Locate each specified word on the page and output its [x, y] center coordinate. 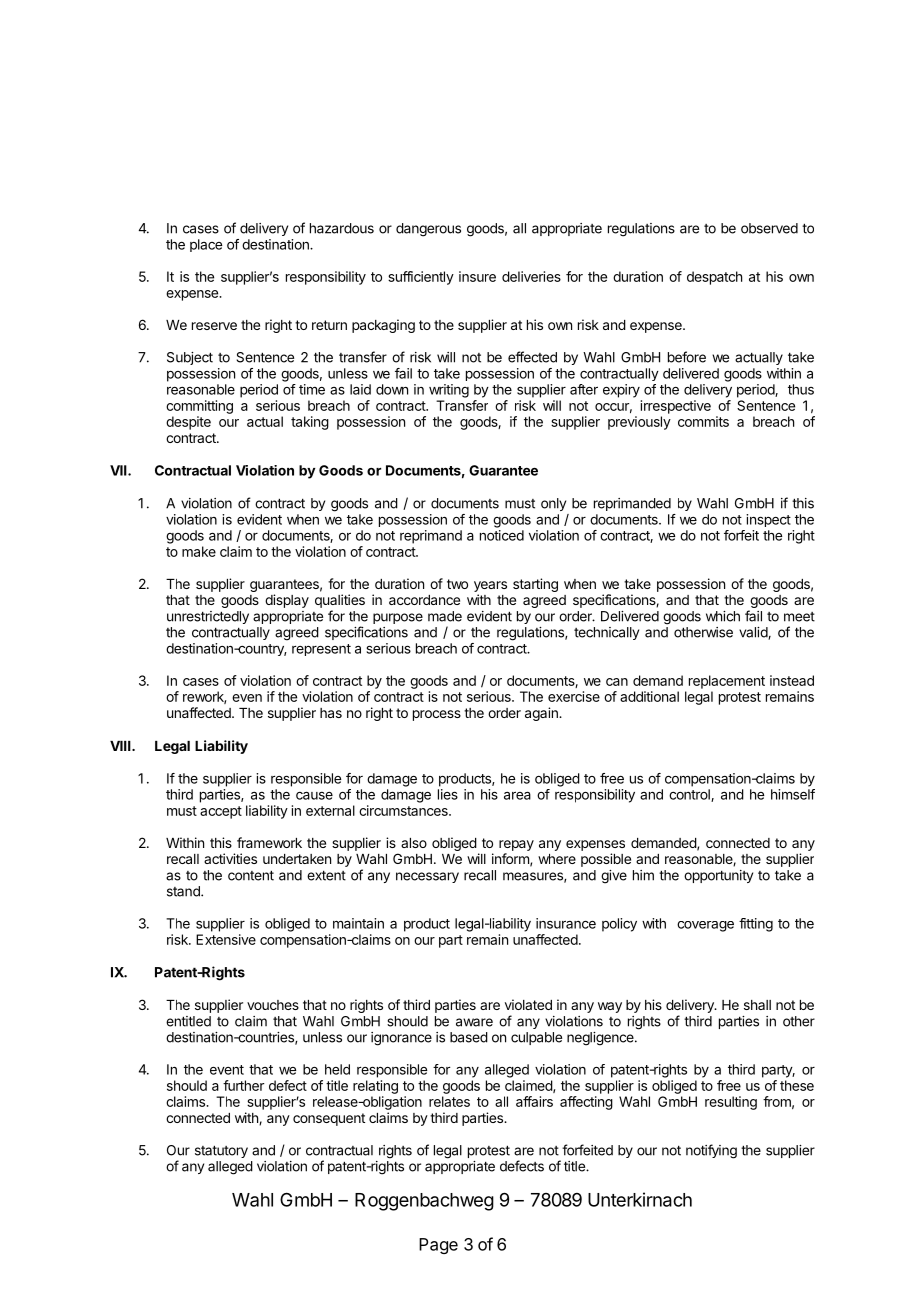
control [690, 795]
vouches [273, 1005]
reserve [214, 326]
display [287, 601]
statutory [221, 1151]
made [445, 616]
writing [449, 391]
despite [188, 423]
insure [477, 276]
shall [757, 1005]
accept [221, 812]
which [723, 616]
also [414, 843]
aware [474, 1022]
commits [703, 421]
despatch [714, 278]
